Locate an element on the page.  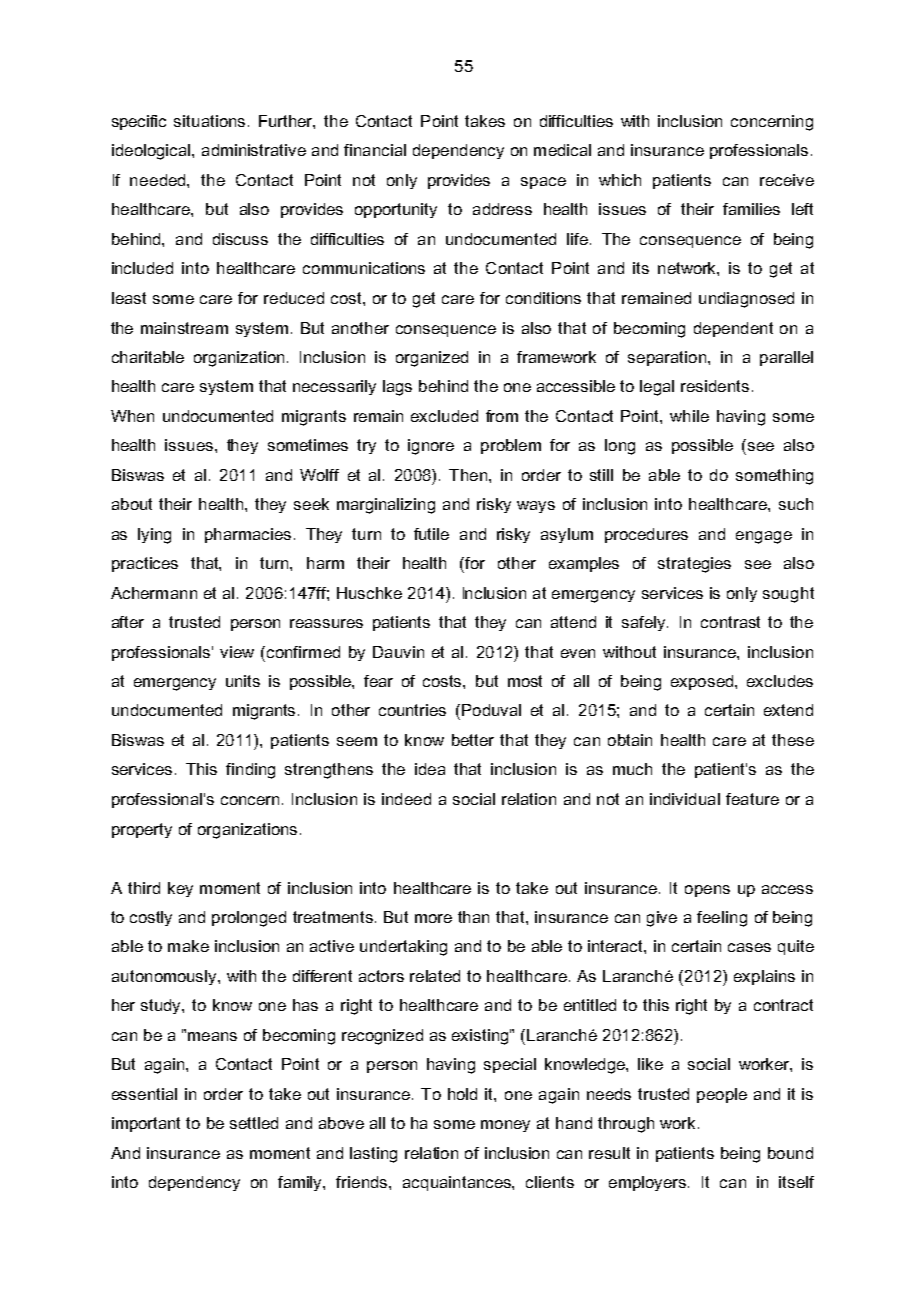
situations is located at coordinates (209, 121).
